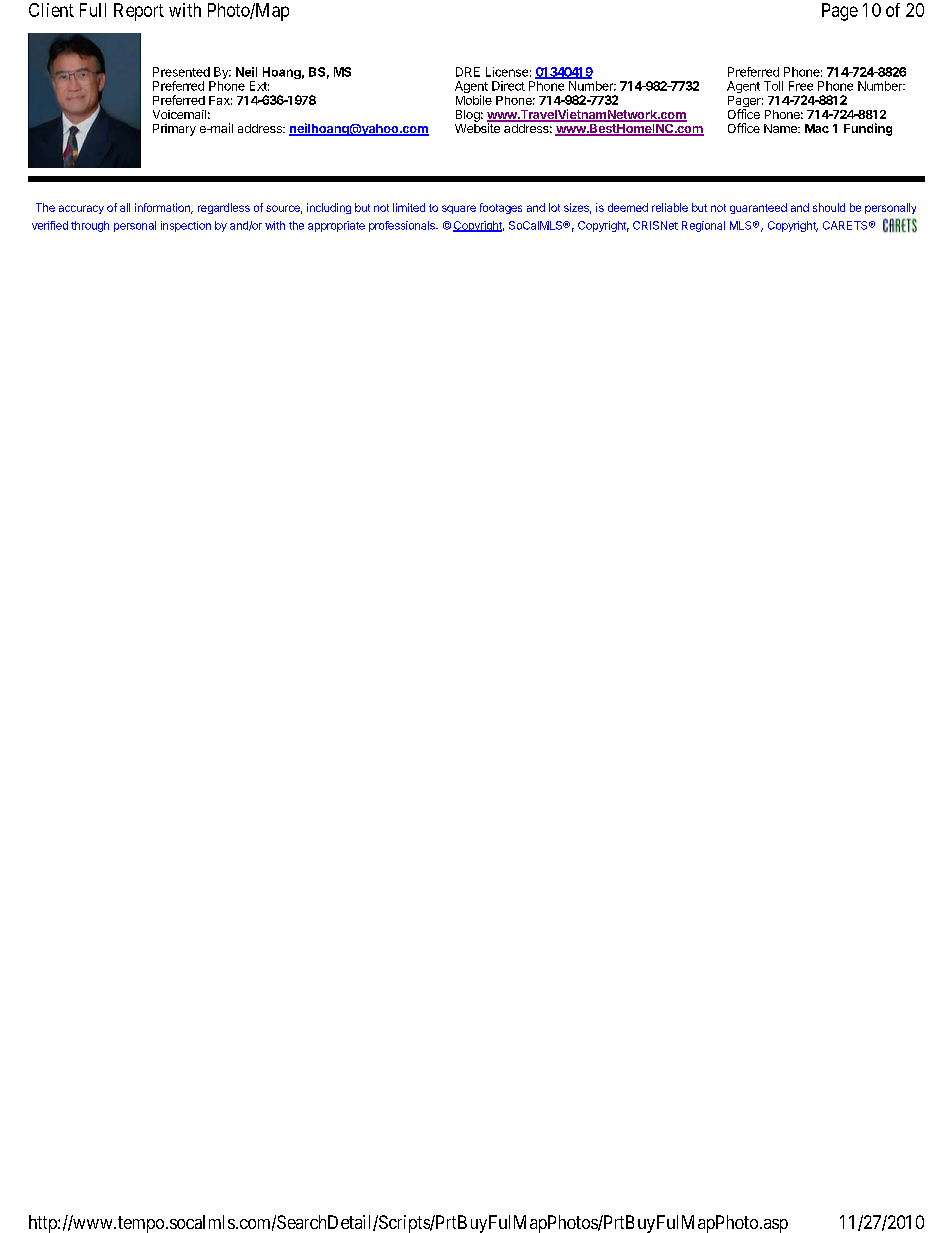 The image size is (952, 1233). Describe the element at coordinates (773, 86) in the page. I see `Toll` at that location.
